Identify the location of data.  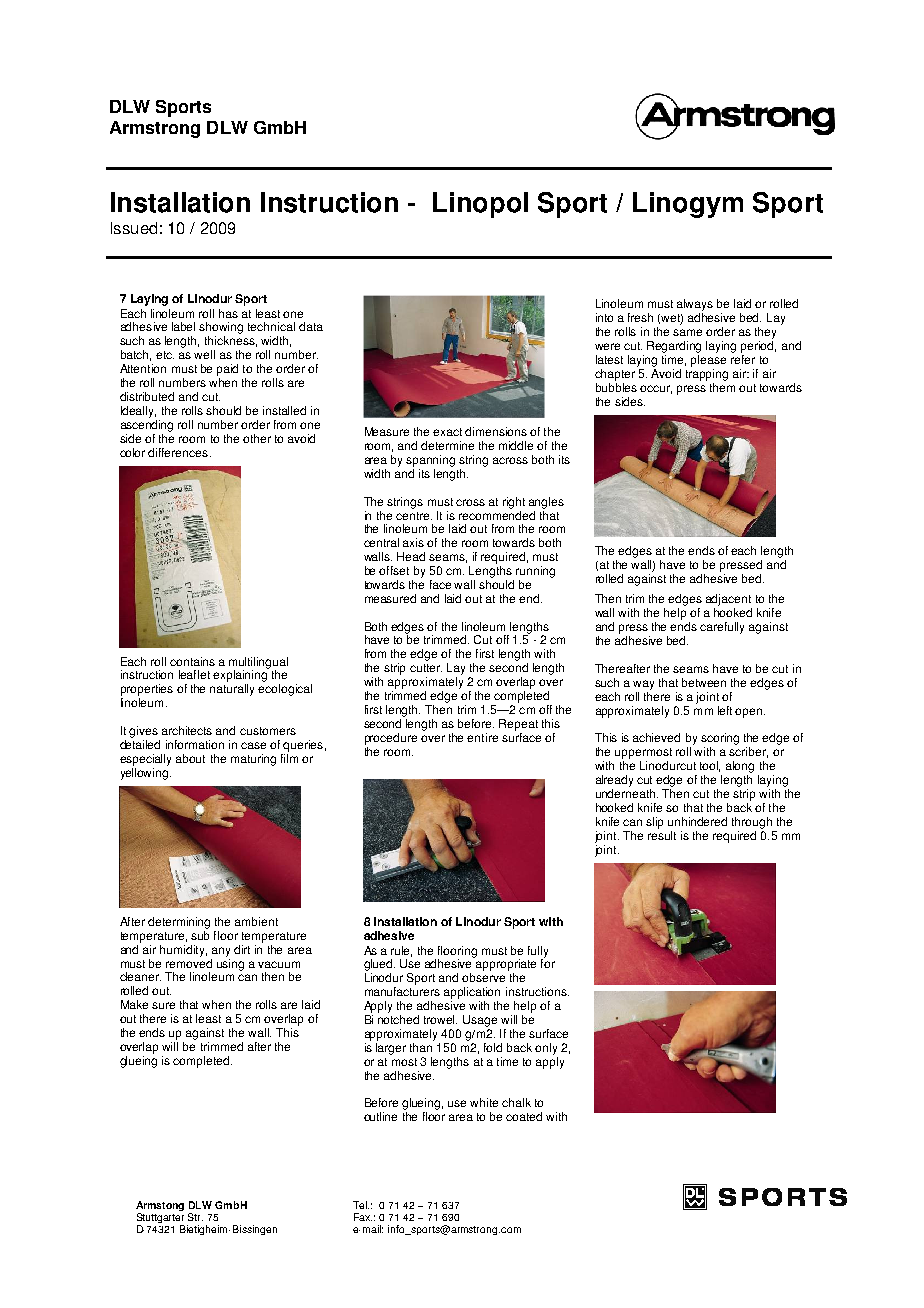
(311, 326).
